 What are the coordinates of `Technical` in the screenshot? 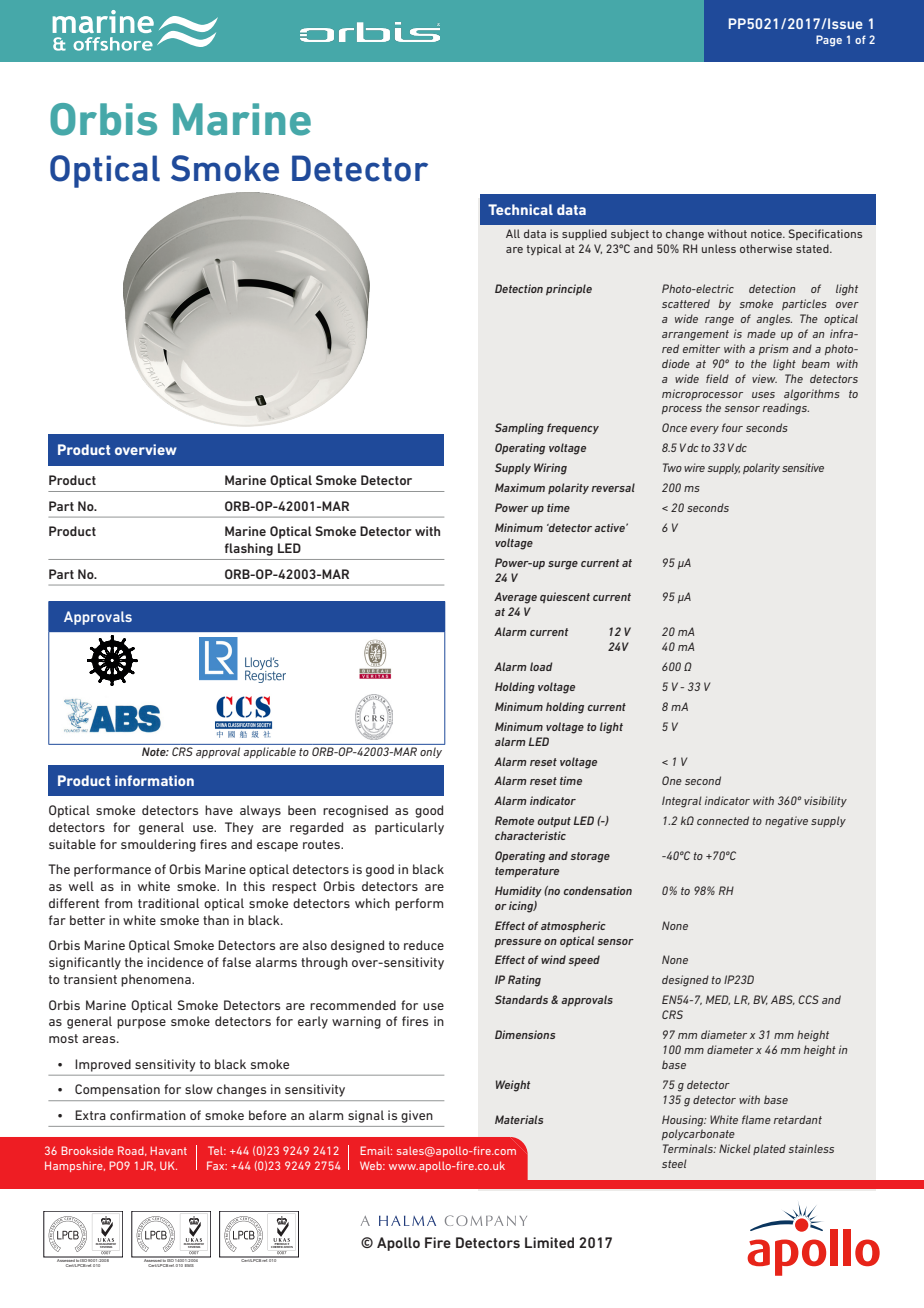 It's located at (520, 209).
